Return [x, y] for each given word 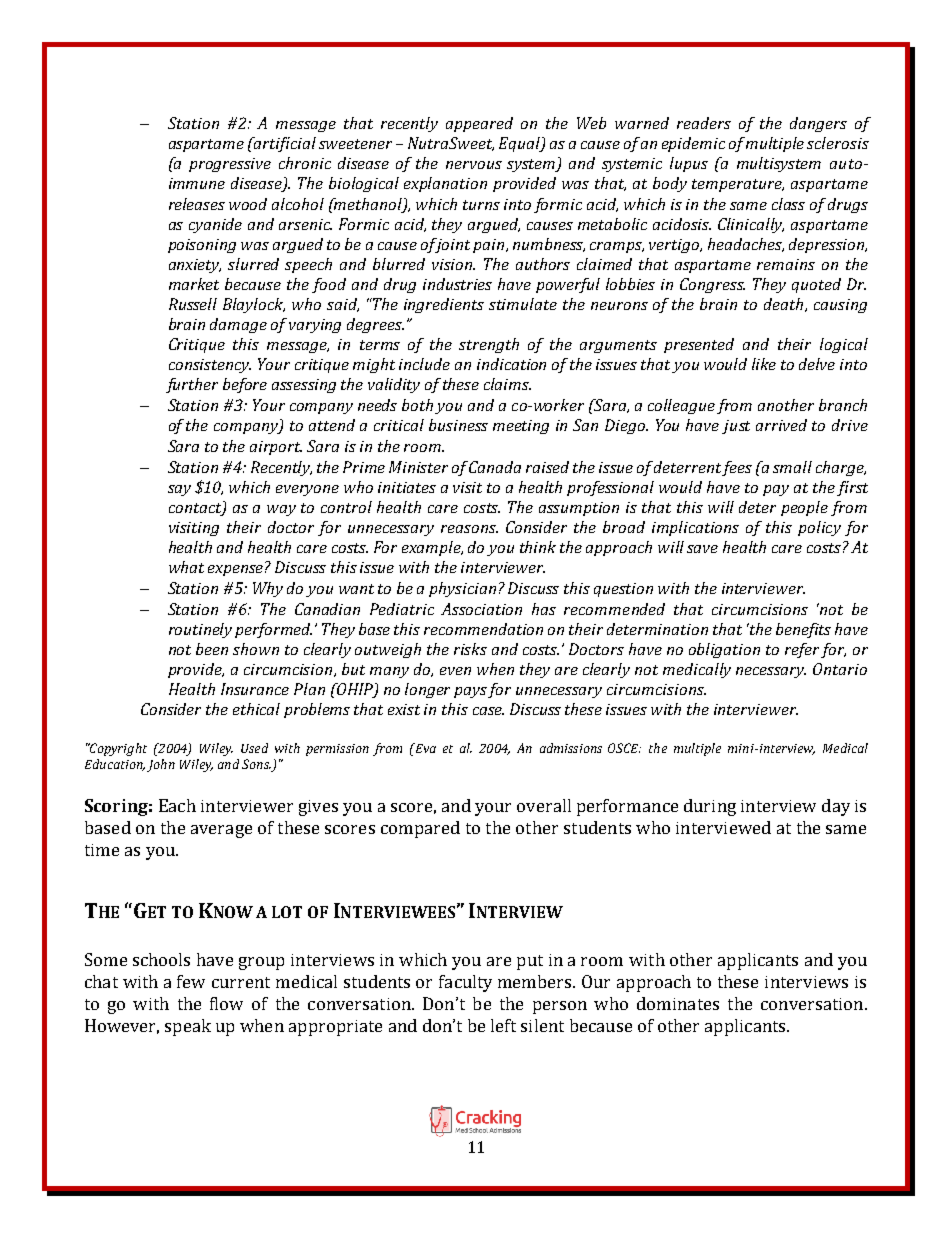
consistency [210, 366]
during [710, 807]
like [764, 364]
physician [462, 589]
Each [177, 805]
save [702, 549]
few [191, 981]
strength [489, 345]
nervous [474, 165]
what [186, 567]
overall [544, 805]
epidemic [693, 144]
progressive [230, 165]
